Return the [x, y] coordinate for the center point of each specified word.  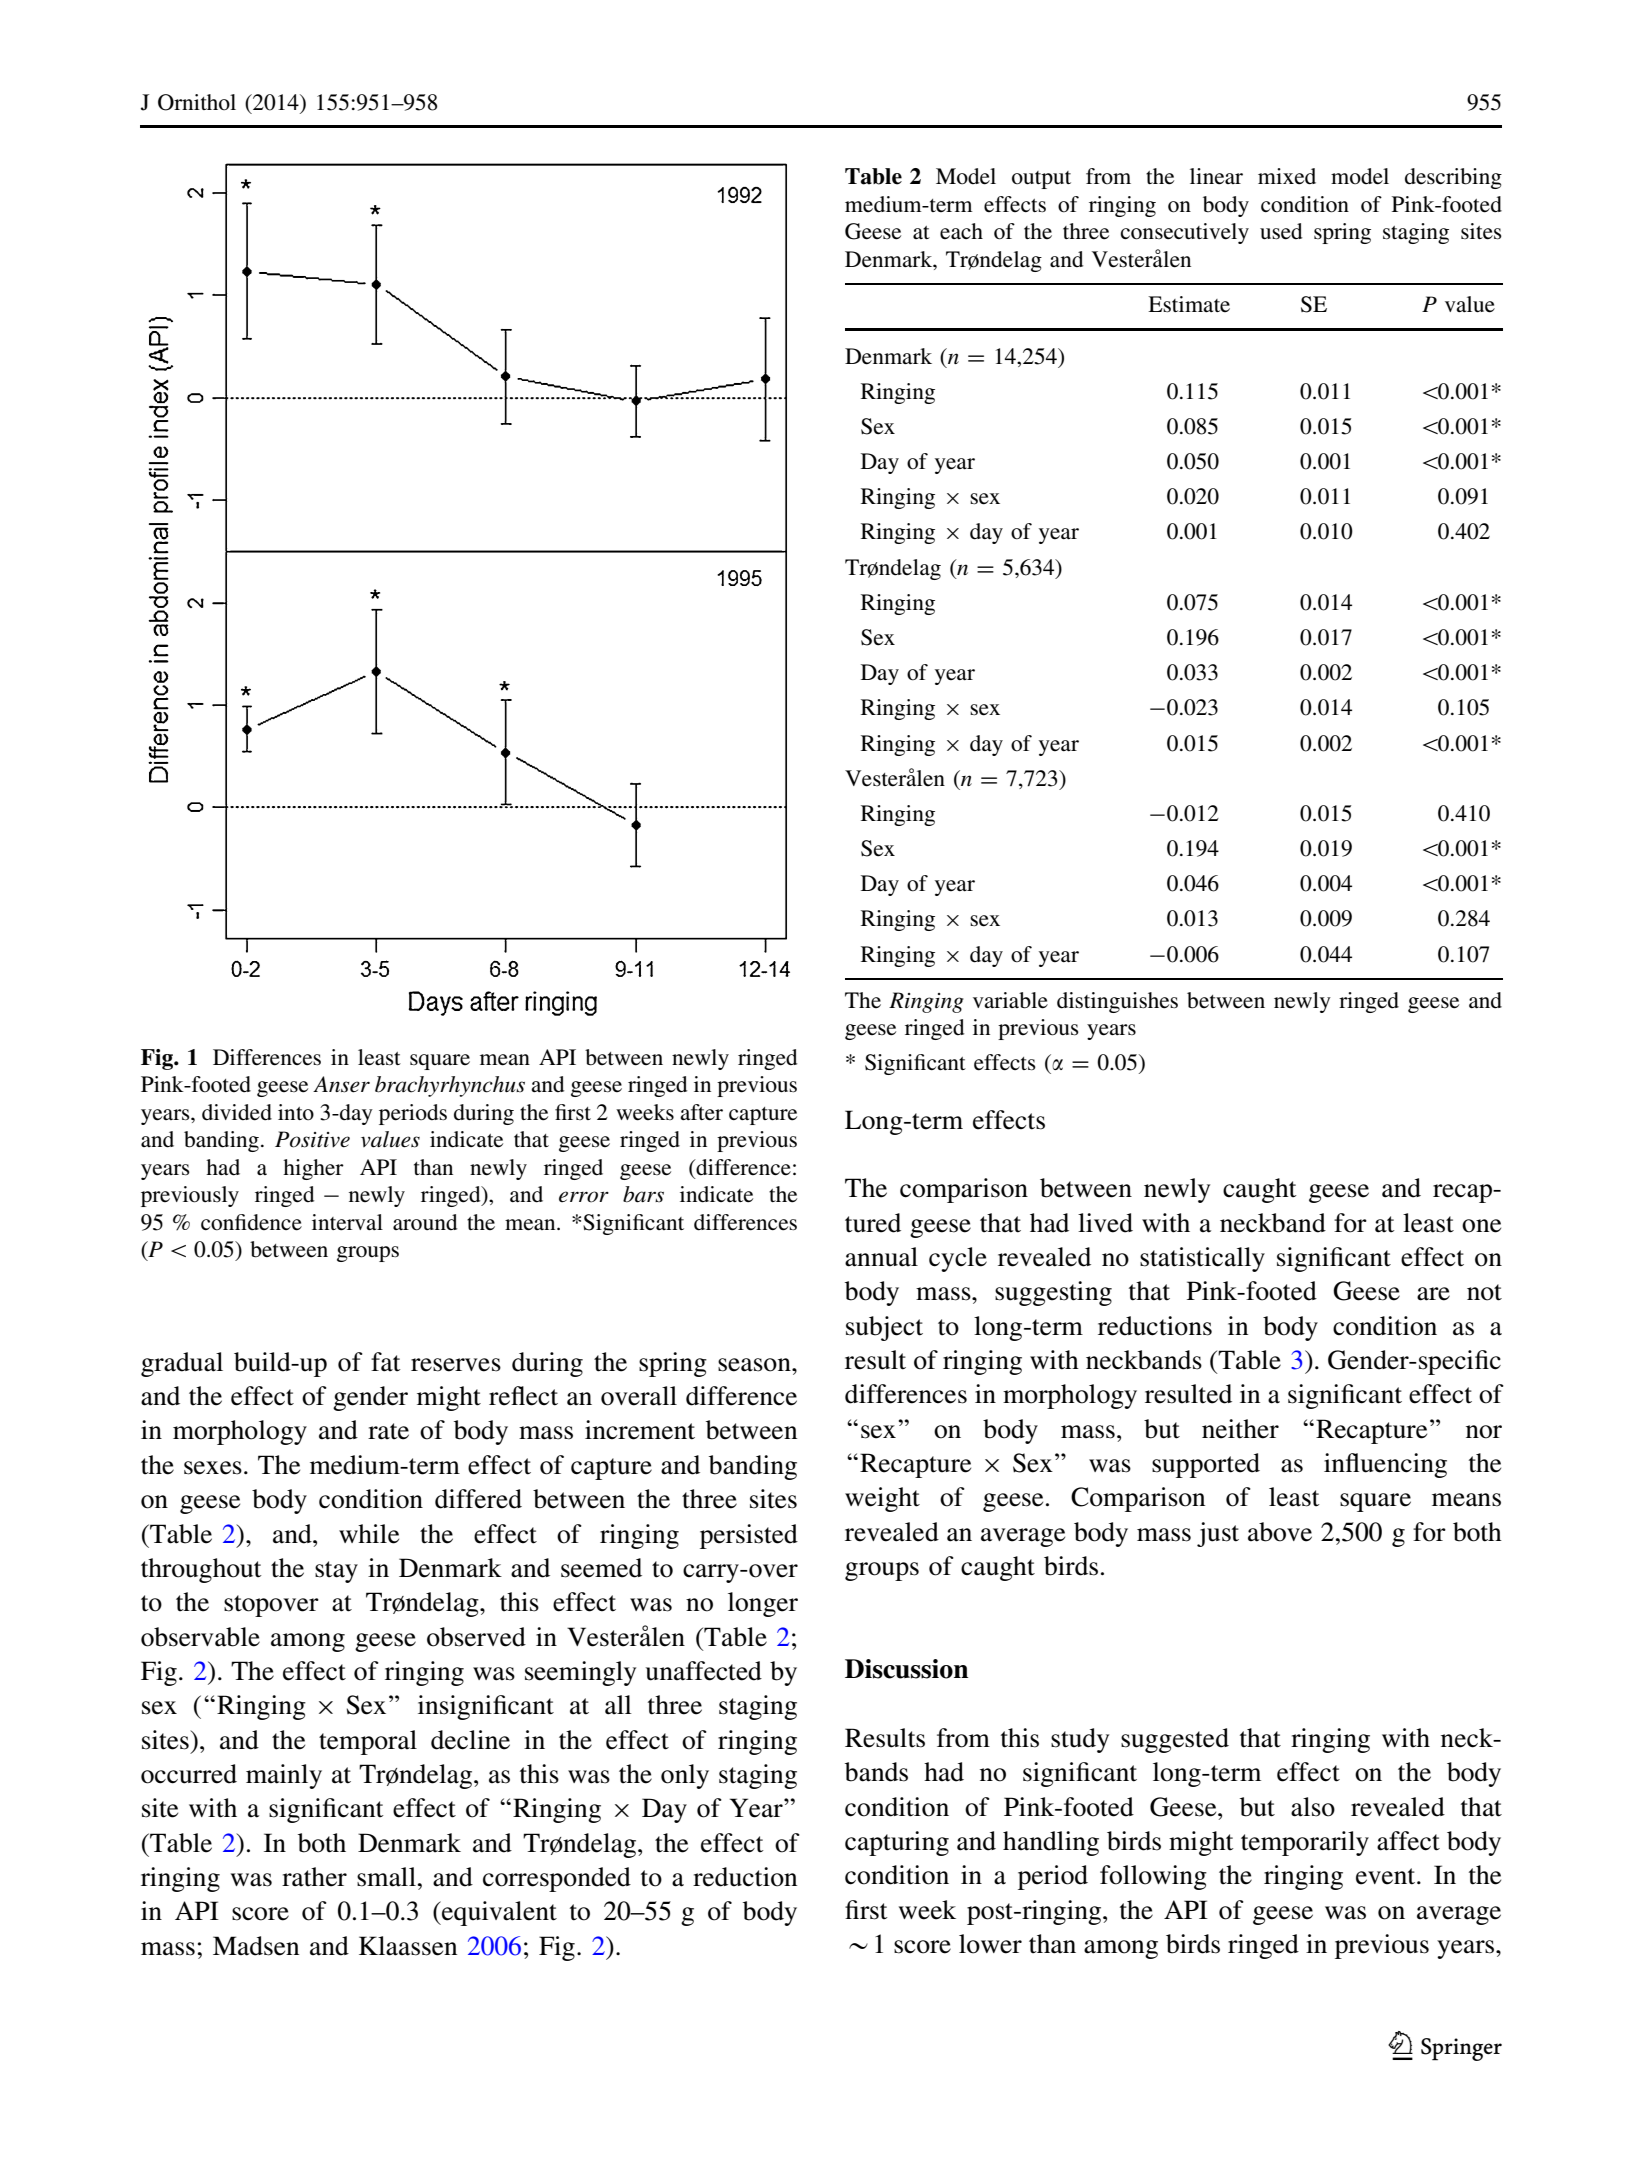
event [1387, 1876]
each [961, 231]
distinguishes [1117, 1002]
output [1041, 180]
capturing [897, 1843]
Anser [341, 1084]
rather [314, 1877]
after [701, 1112]
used [1281, 231]
